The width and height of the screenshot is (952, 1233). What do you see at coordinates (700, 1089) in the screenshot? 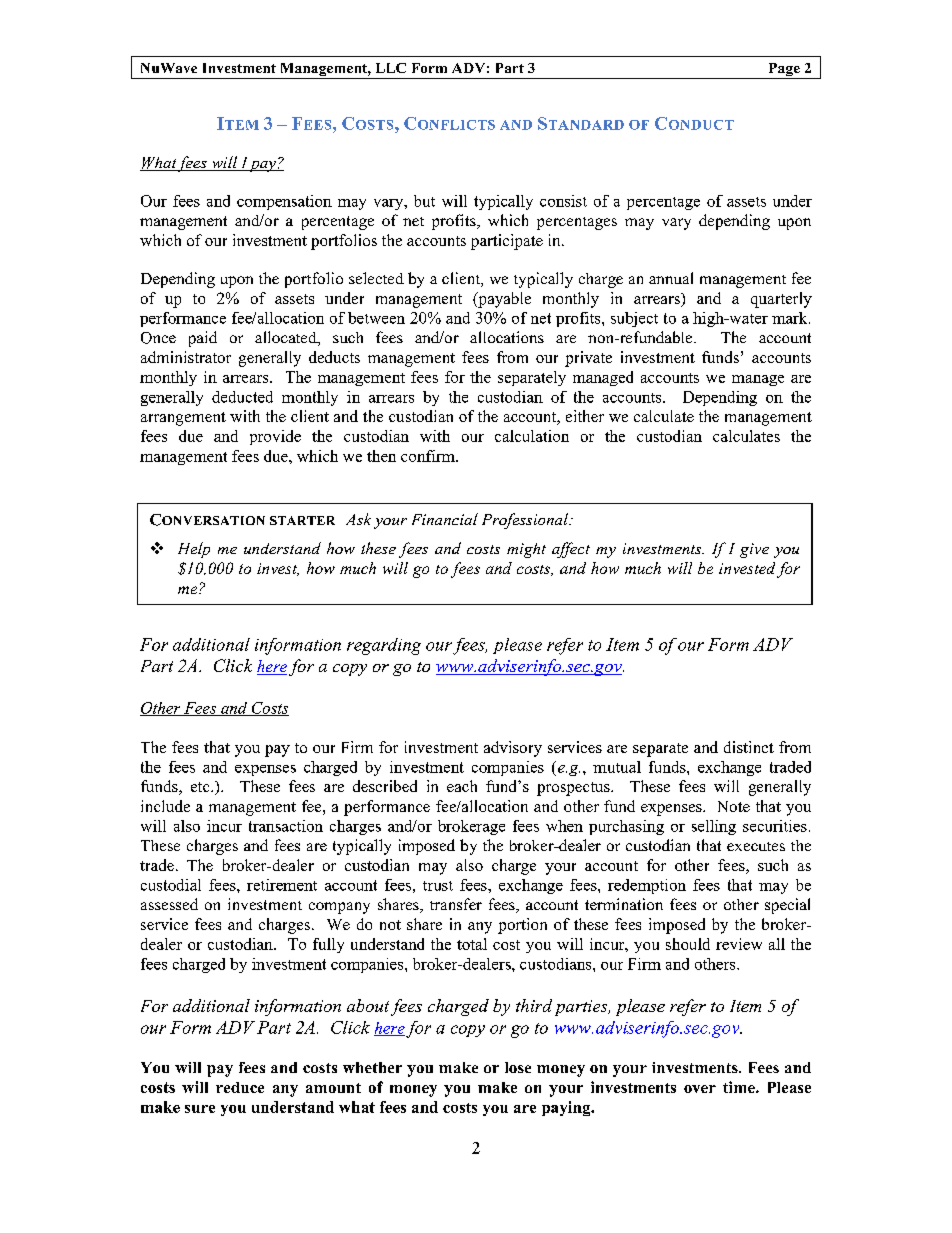
I see `over` at bounding box center [700, 1089].
